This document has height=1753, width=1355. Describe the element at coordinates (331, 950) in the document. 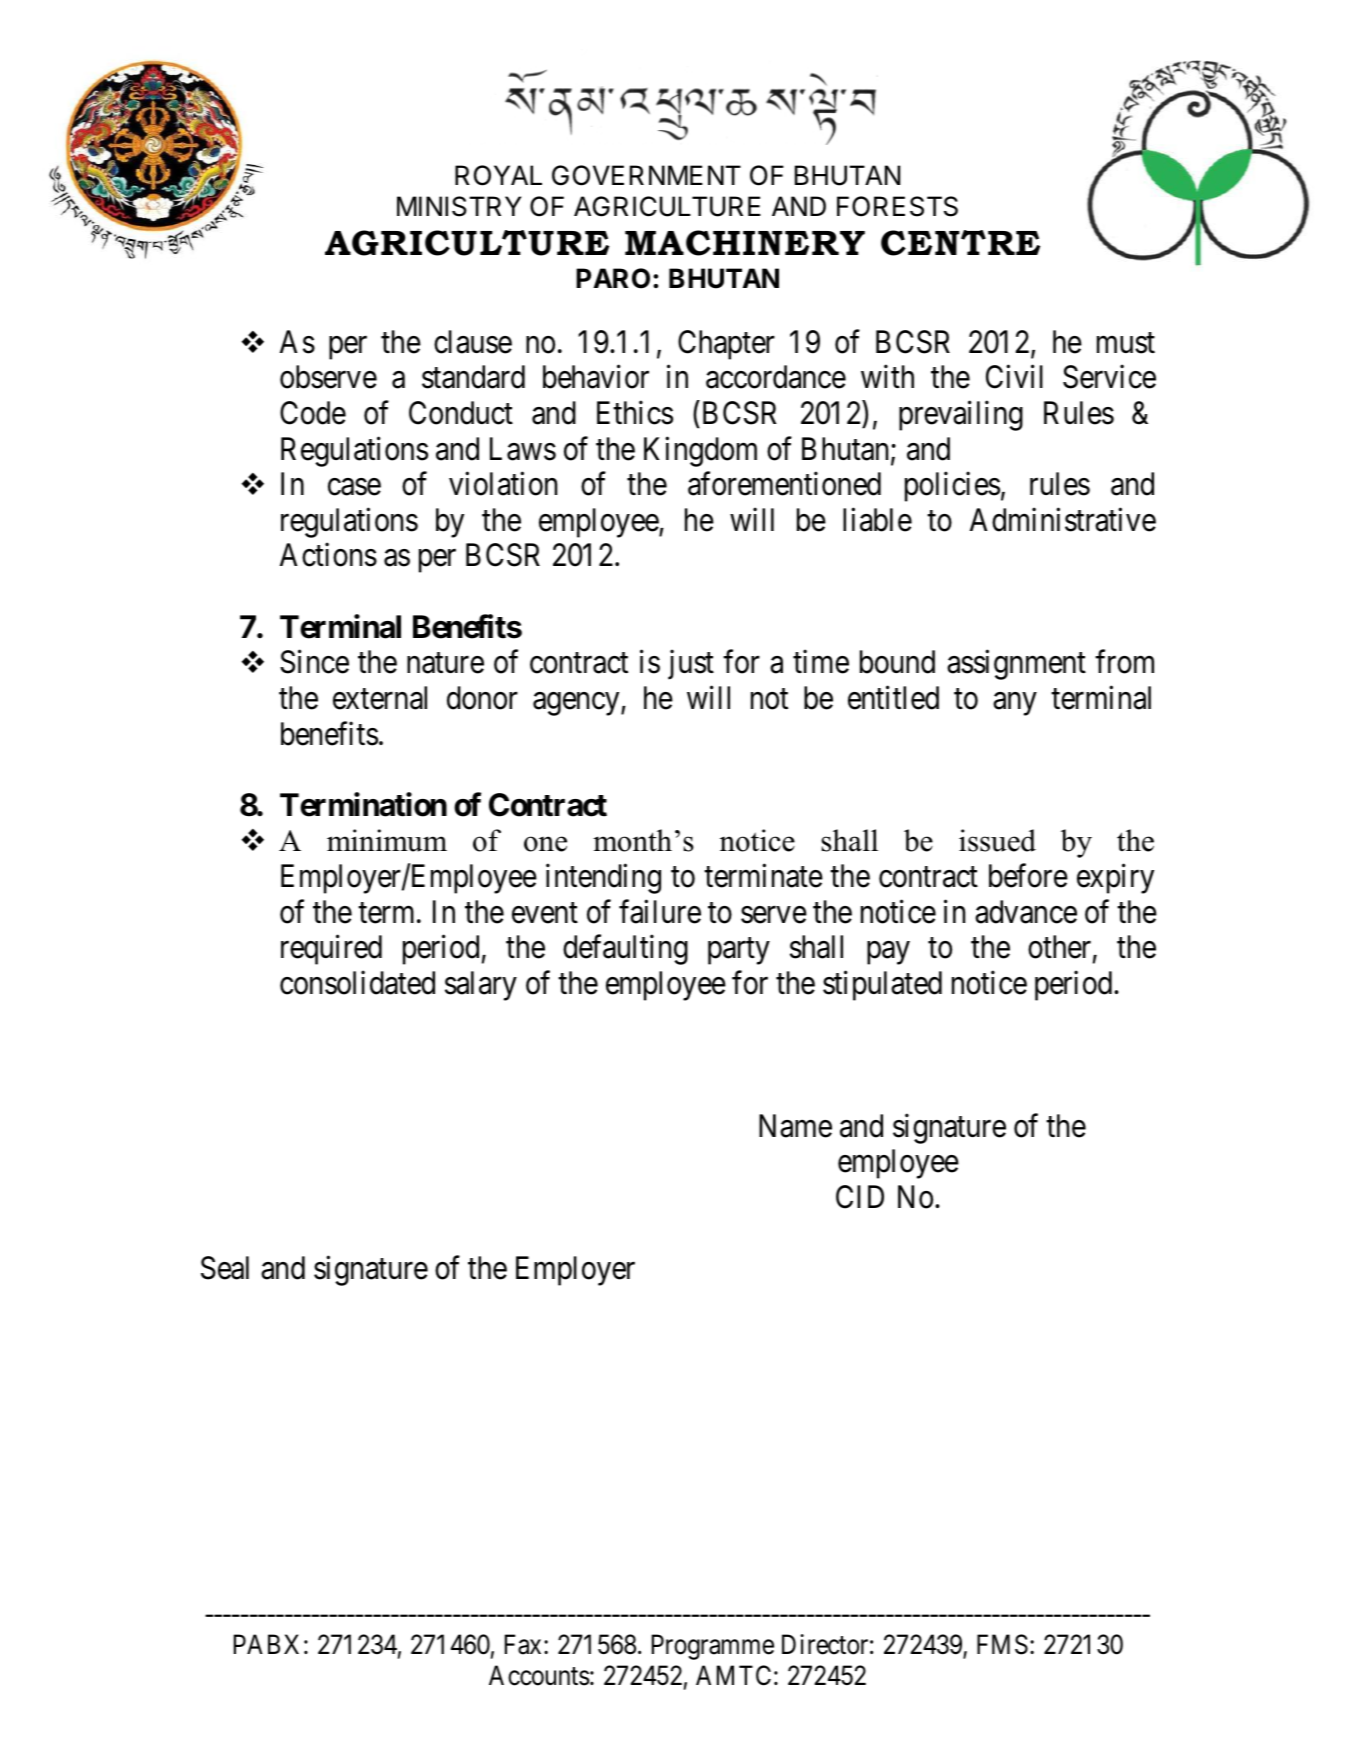

I see `required` at that location.
